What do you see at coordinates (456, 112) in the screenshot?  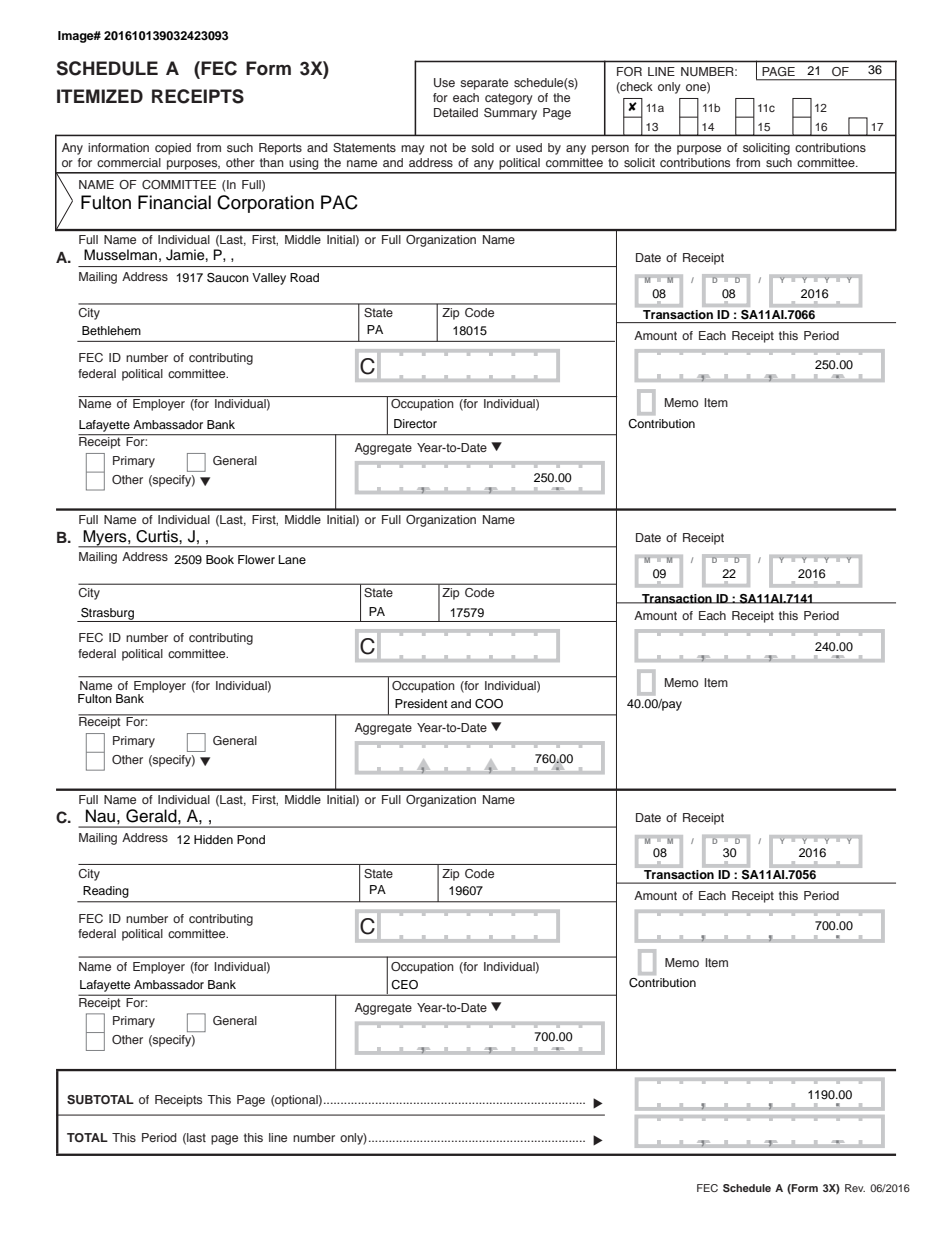 I see `Detailed` at bounding box center [456, 112].
